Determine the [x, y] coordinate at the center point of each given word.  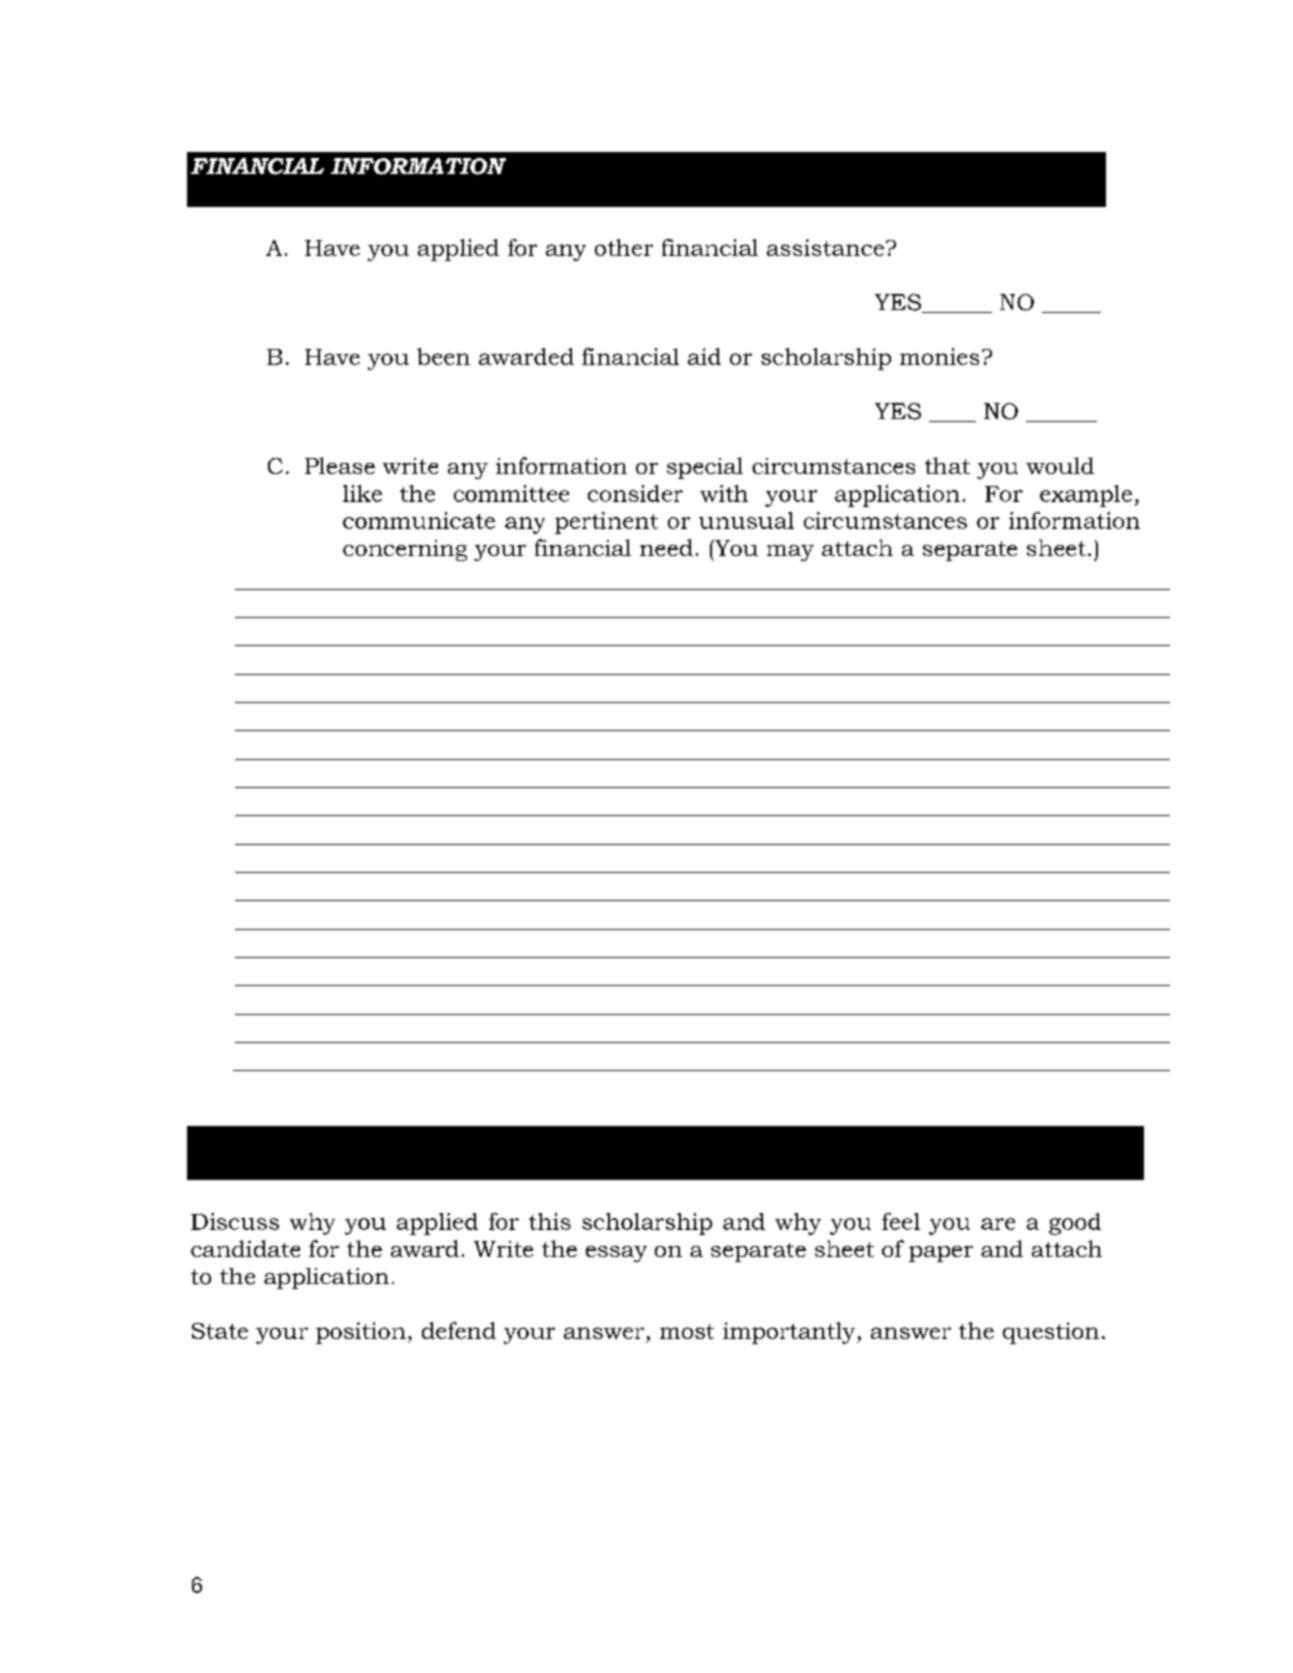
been [443, 356]
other [624, 247]
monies [939, 356]
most [687, 1331]
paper [941, 1254]
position [361, 1333]
